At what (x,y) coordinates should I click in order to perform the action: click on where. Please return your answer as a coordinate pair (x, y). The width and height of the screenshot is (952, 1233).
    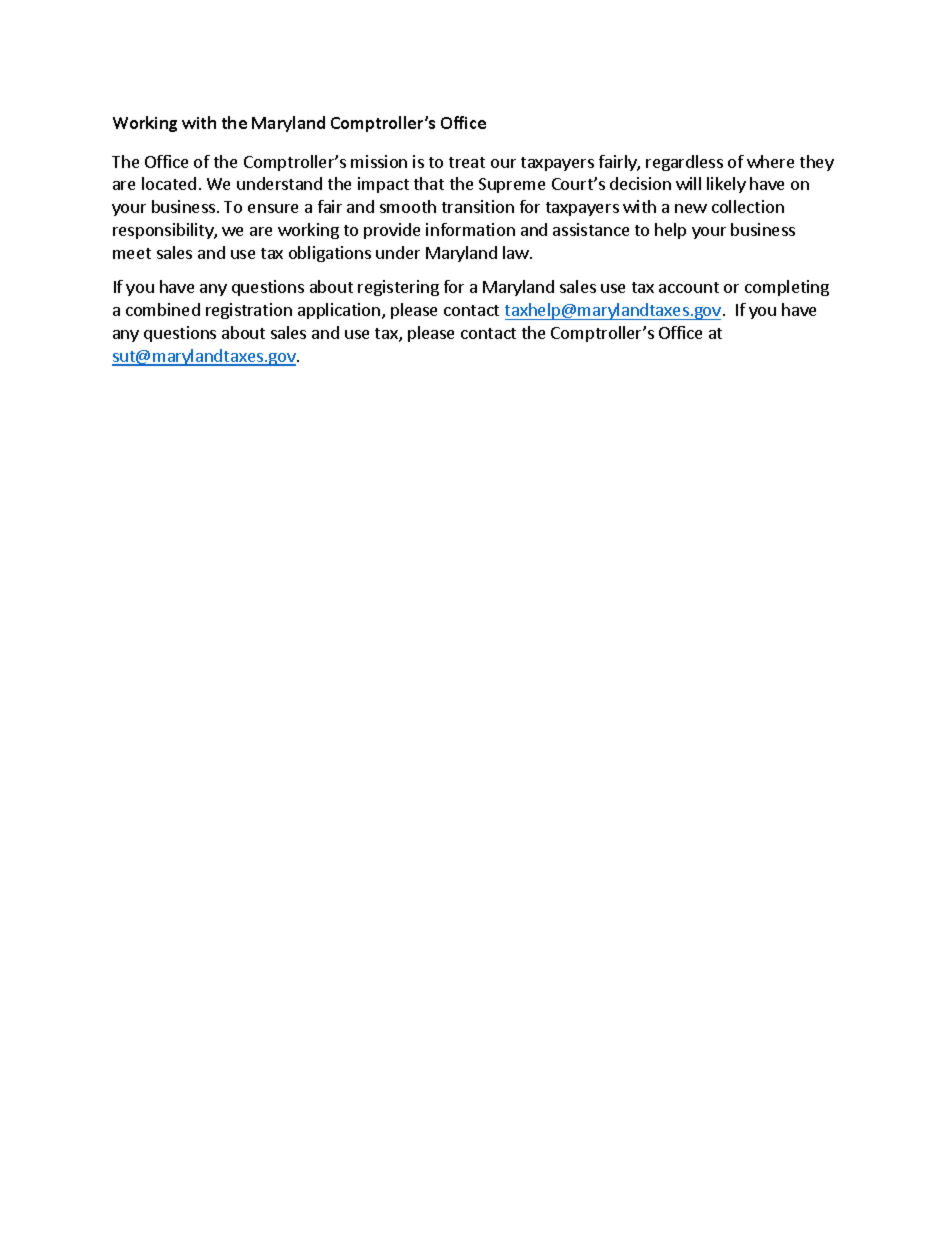
    Looking at the image, I should click on (770, 161).
